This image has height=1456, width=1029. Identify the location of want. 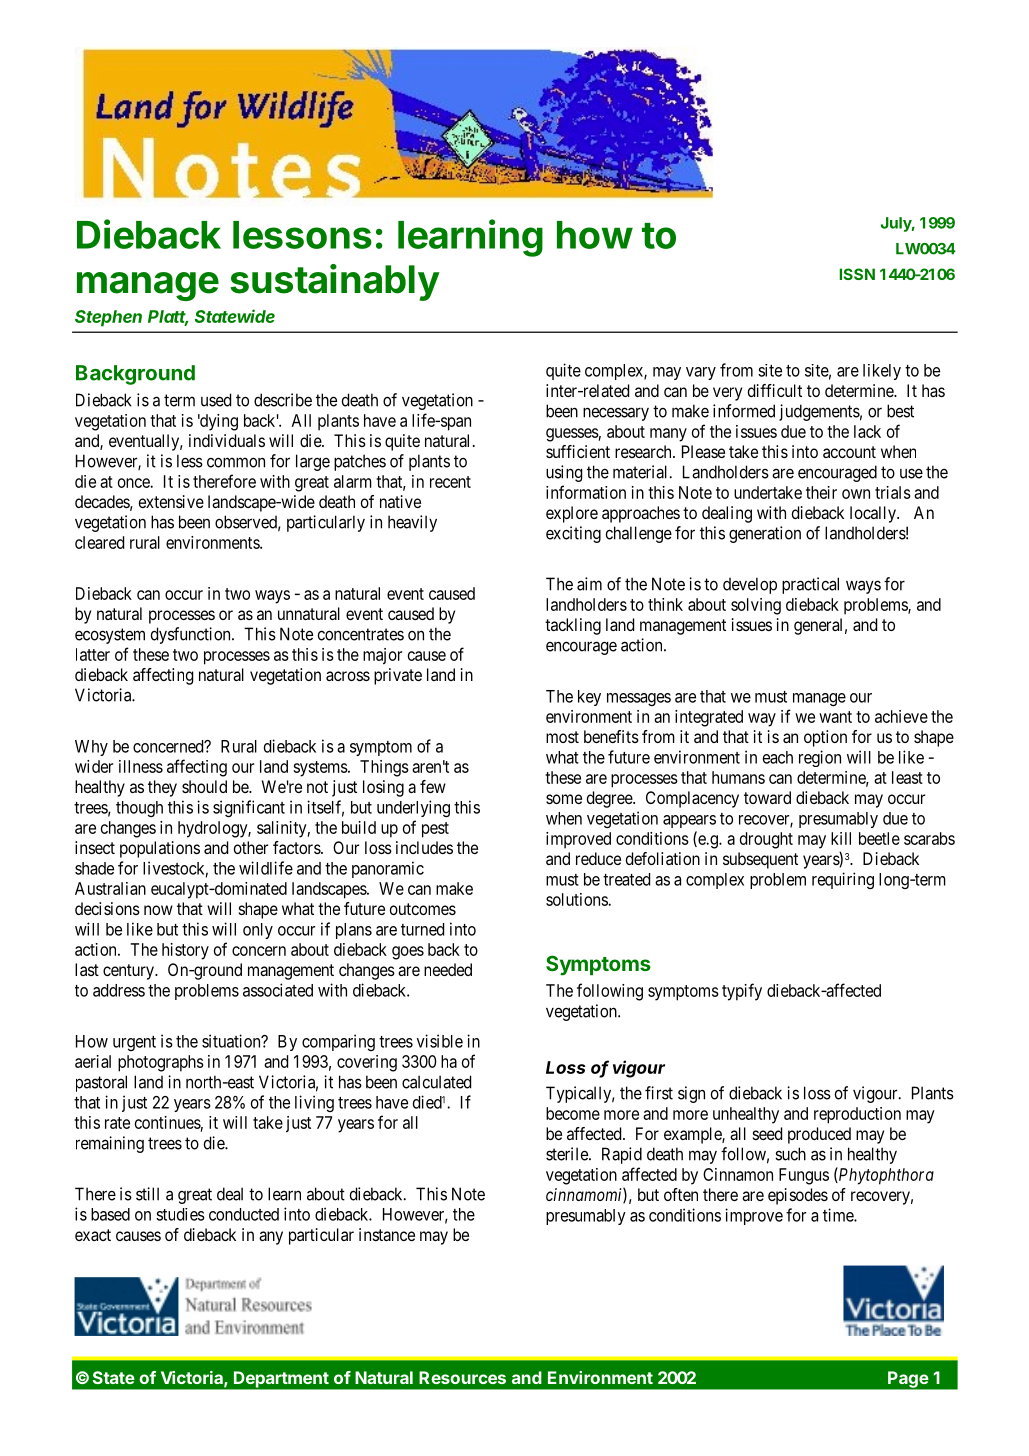
(835, 717).
